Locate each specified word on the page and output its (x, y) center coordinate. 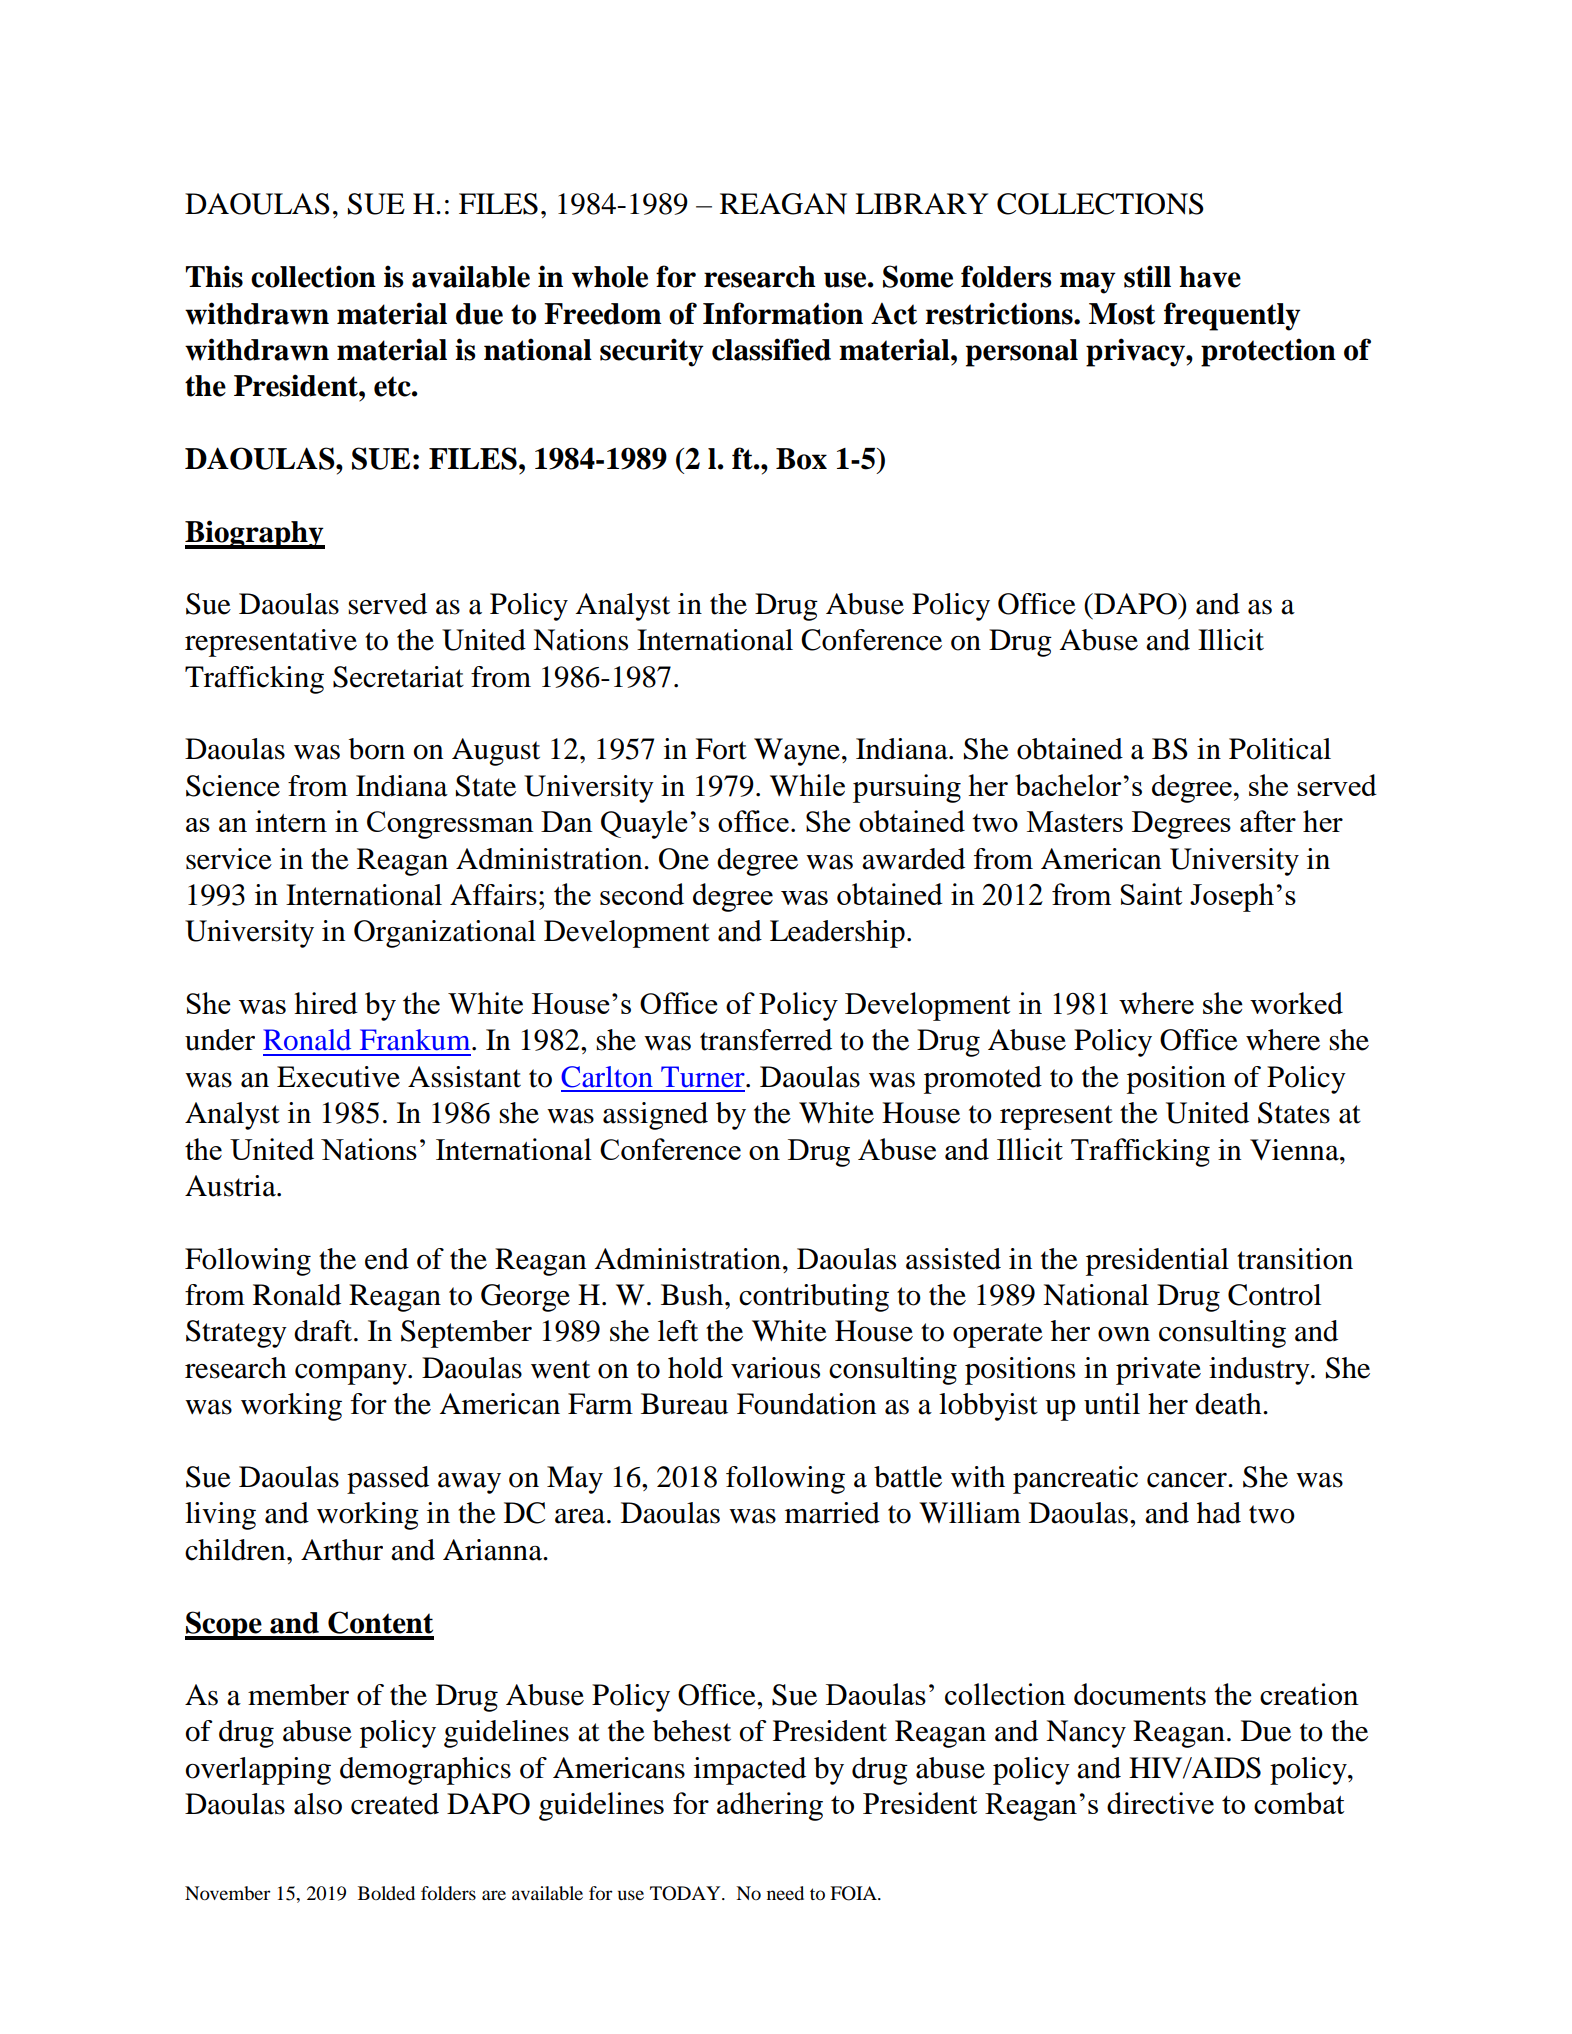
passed (388, 1480)
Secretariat (398, 677)
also (318, 1804)
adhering (770, 1806)
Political (1280, 749)
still (1147, 276)
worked (1296, 1003)
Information (783, 313)
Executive (338, 1077)
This (214, 276)
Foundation (806, 1404)
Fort (721, 749)
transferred (766, 1040)
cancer (1188, 1480)
